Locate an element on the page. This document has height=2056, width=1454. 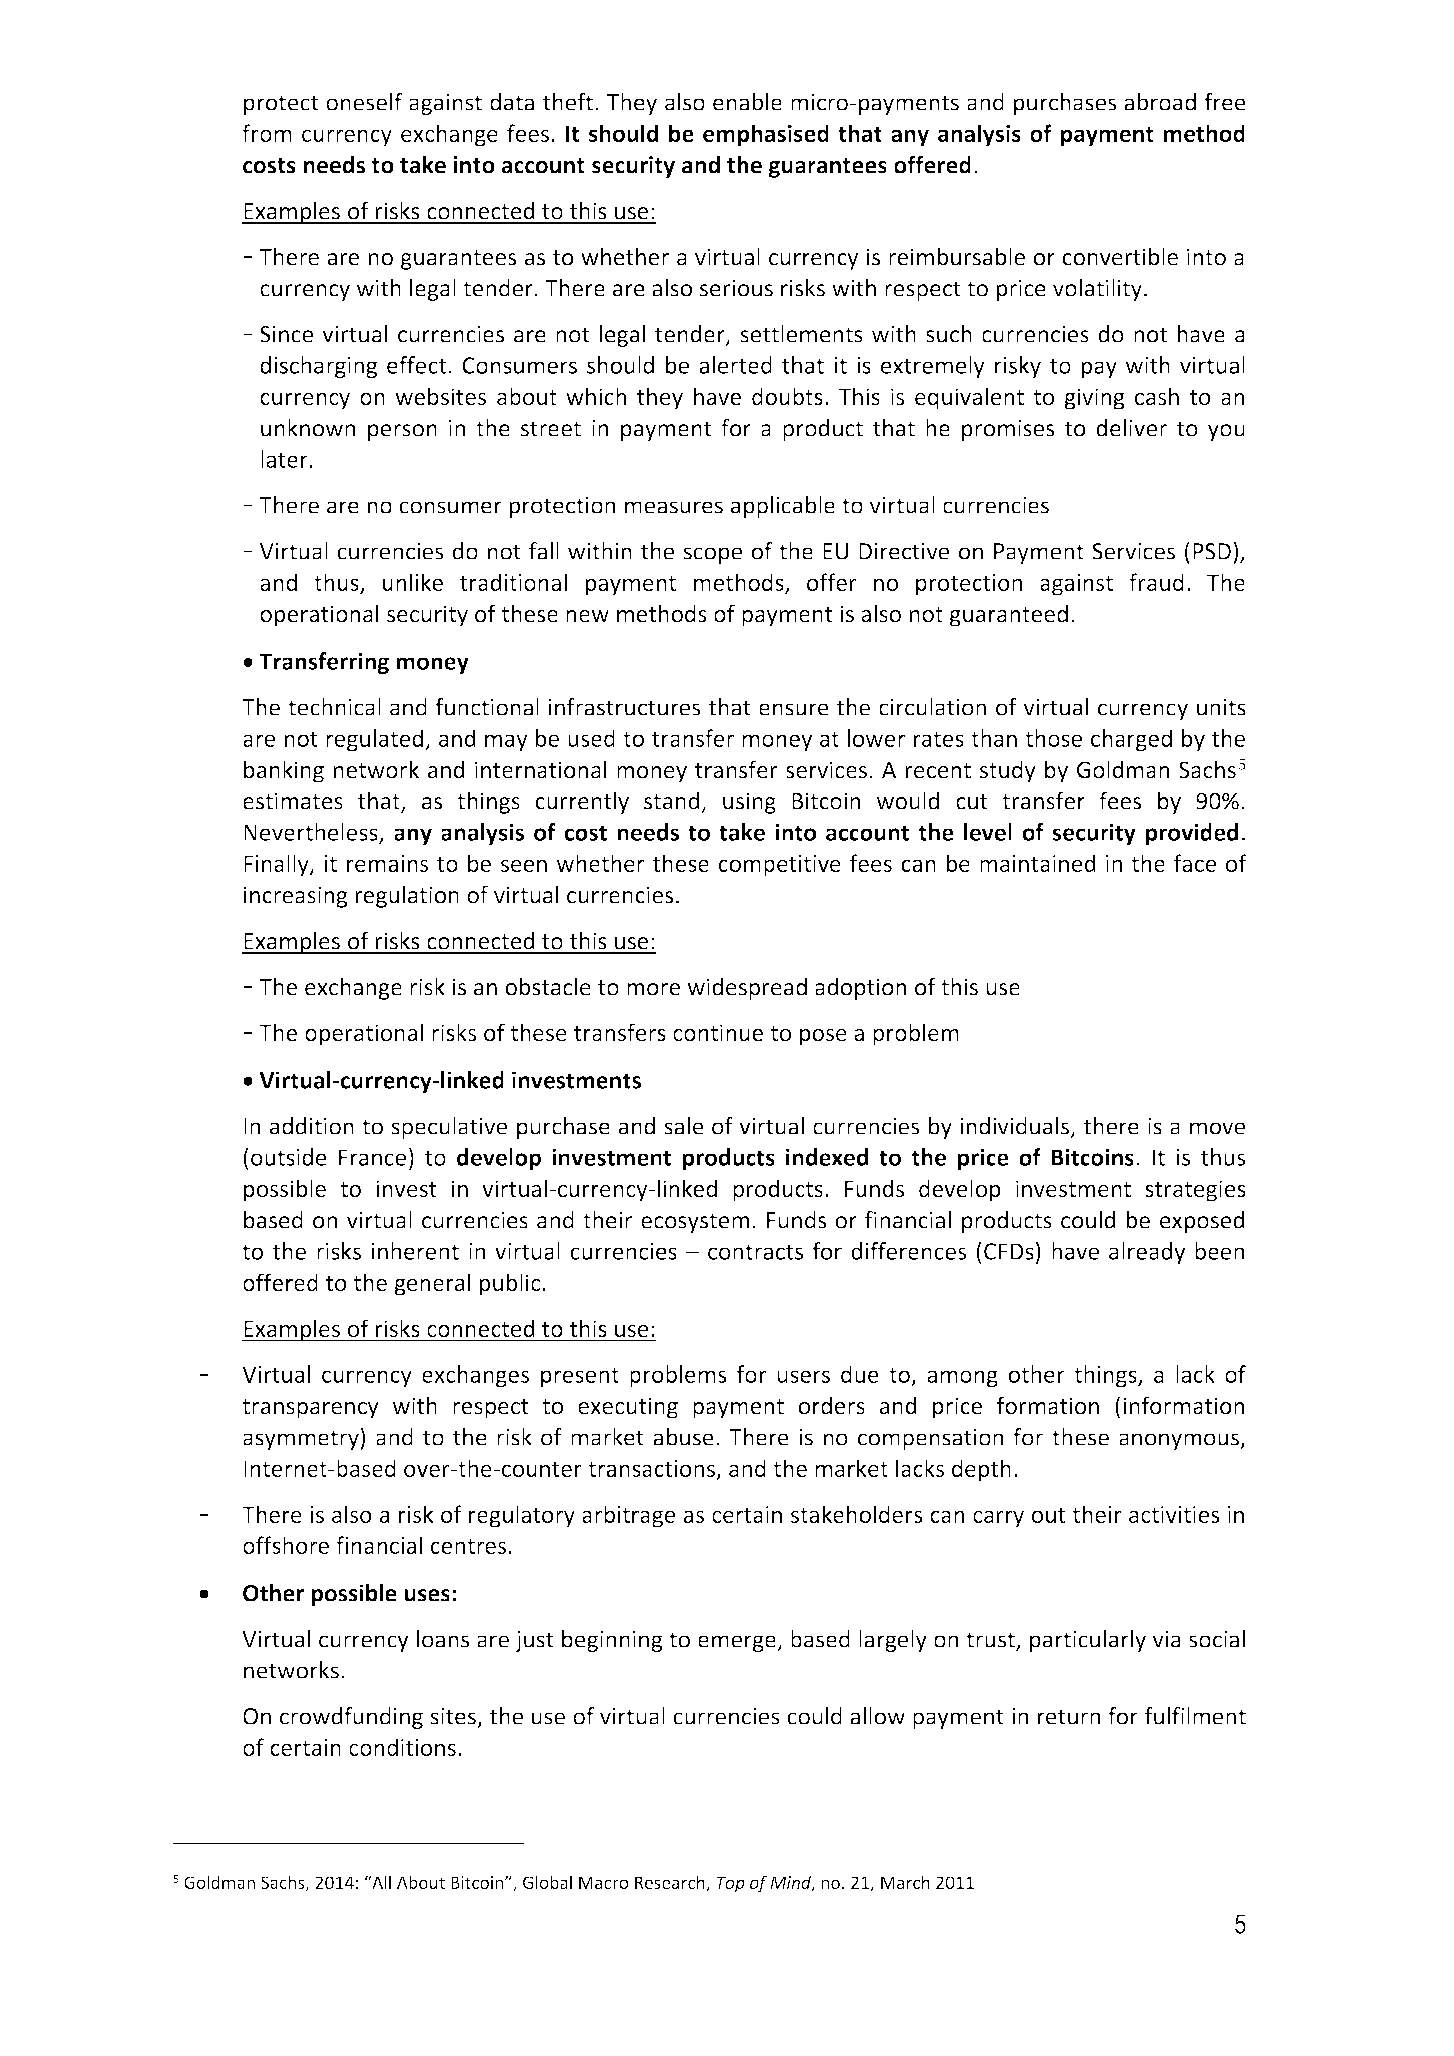
regulation is located at coordinates (407, 896).
